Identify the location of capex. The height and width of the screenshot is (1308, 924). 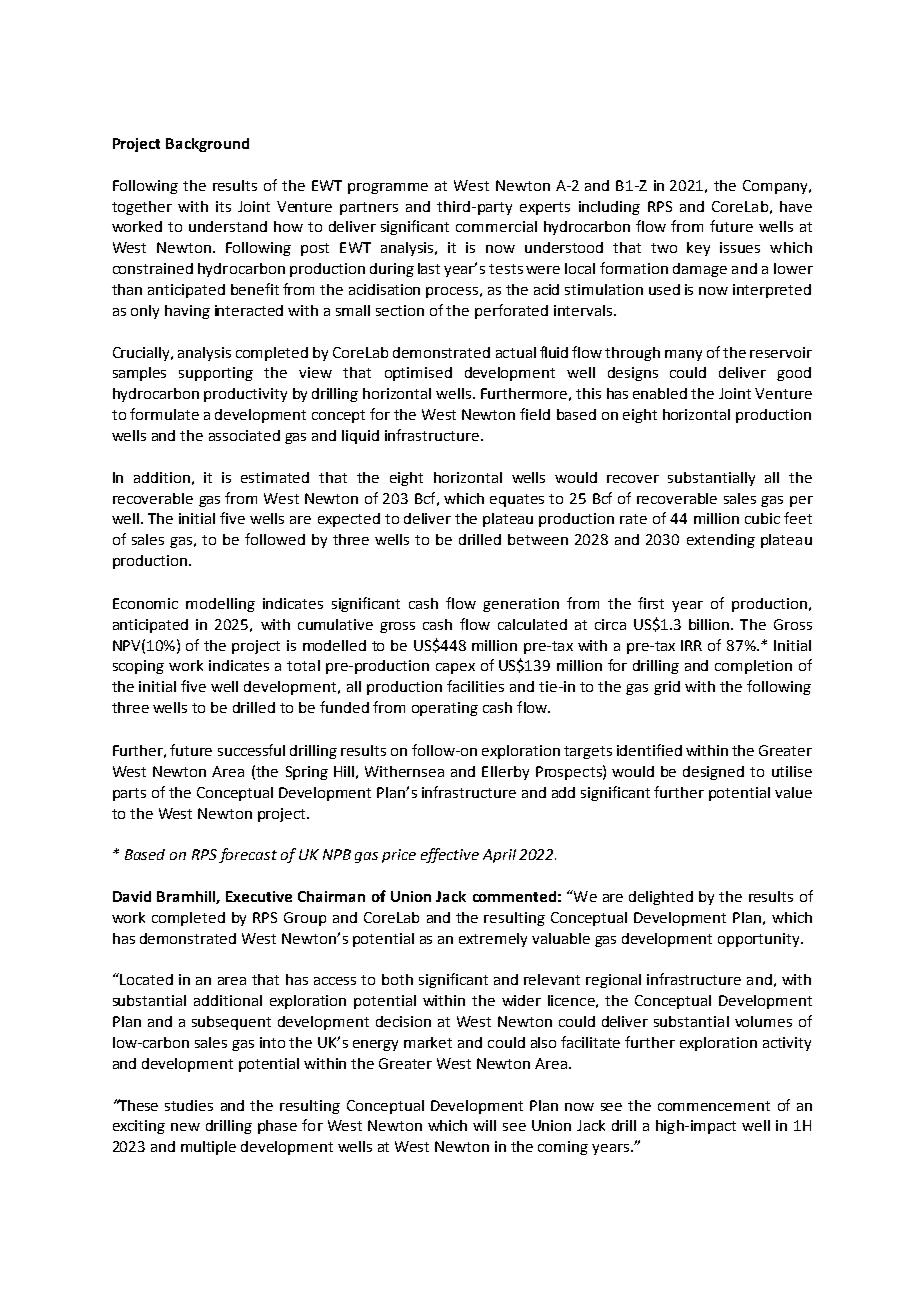
(455, 668).
